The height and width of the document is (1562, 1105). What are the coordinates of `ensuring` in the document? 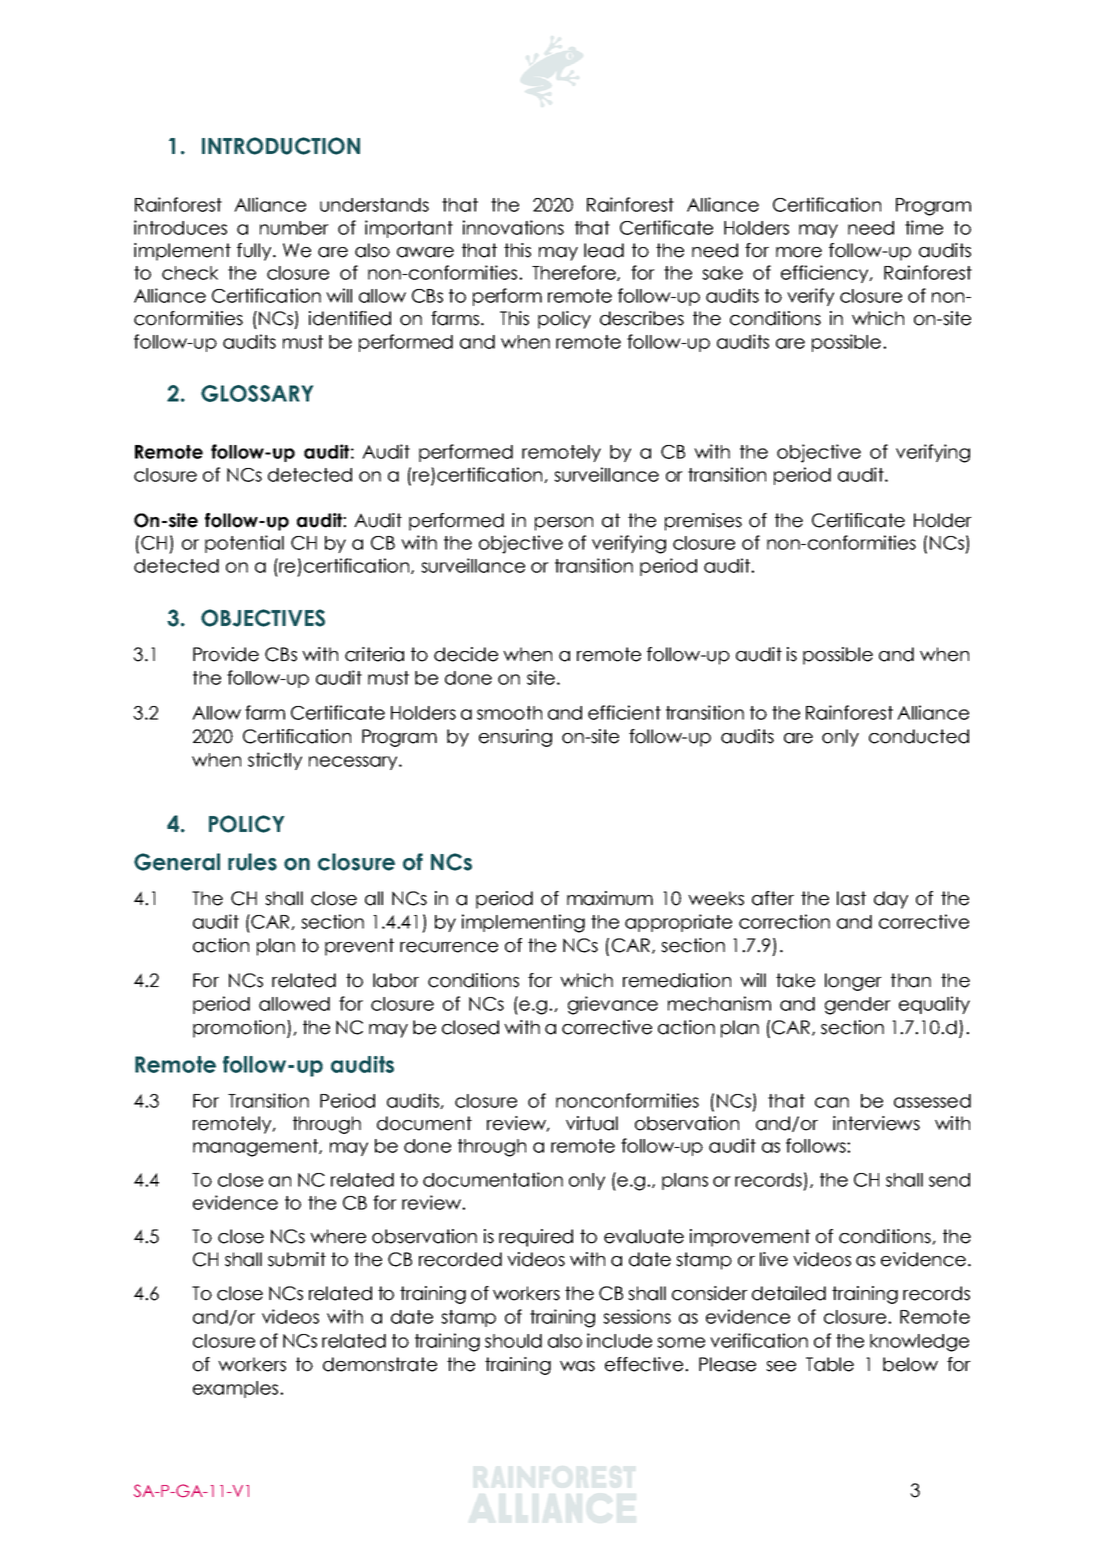 It's located at (515, 738).
